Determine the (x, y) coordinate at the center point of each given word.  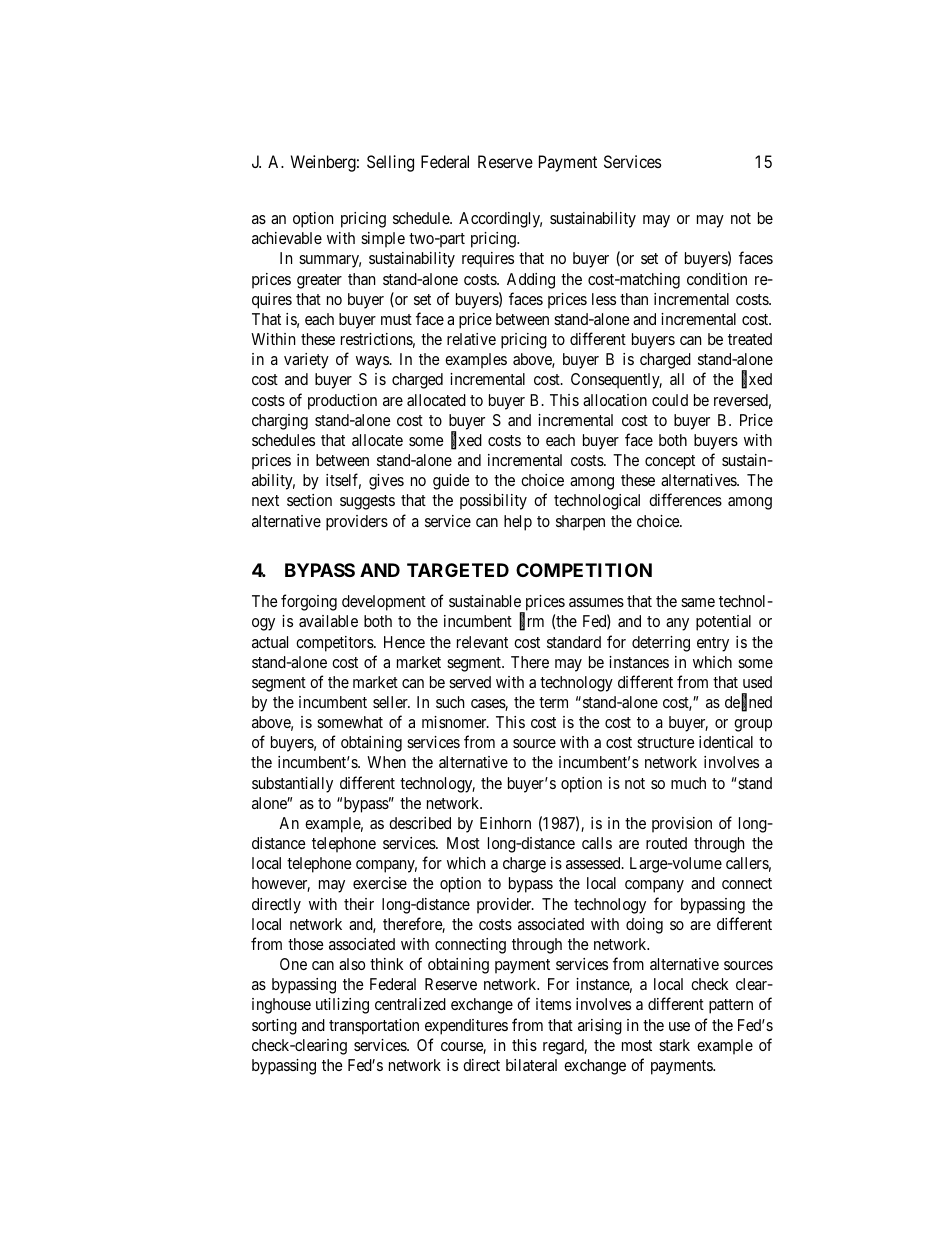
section (309, 500)
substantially (292, 785)
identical (726, 742)
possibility (493, 502)
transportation (374, 1027)
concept (670, 462)
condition (717, 279)
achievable (287, 238)
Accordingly (500, 220)
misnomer (455, 722)
